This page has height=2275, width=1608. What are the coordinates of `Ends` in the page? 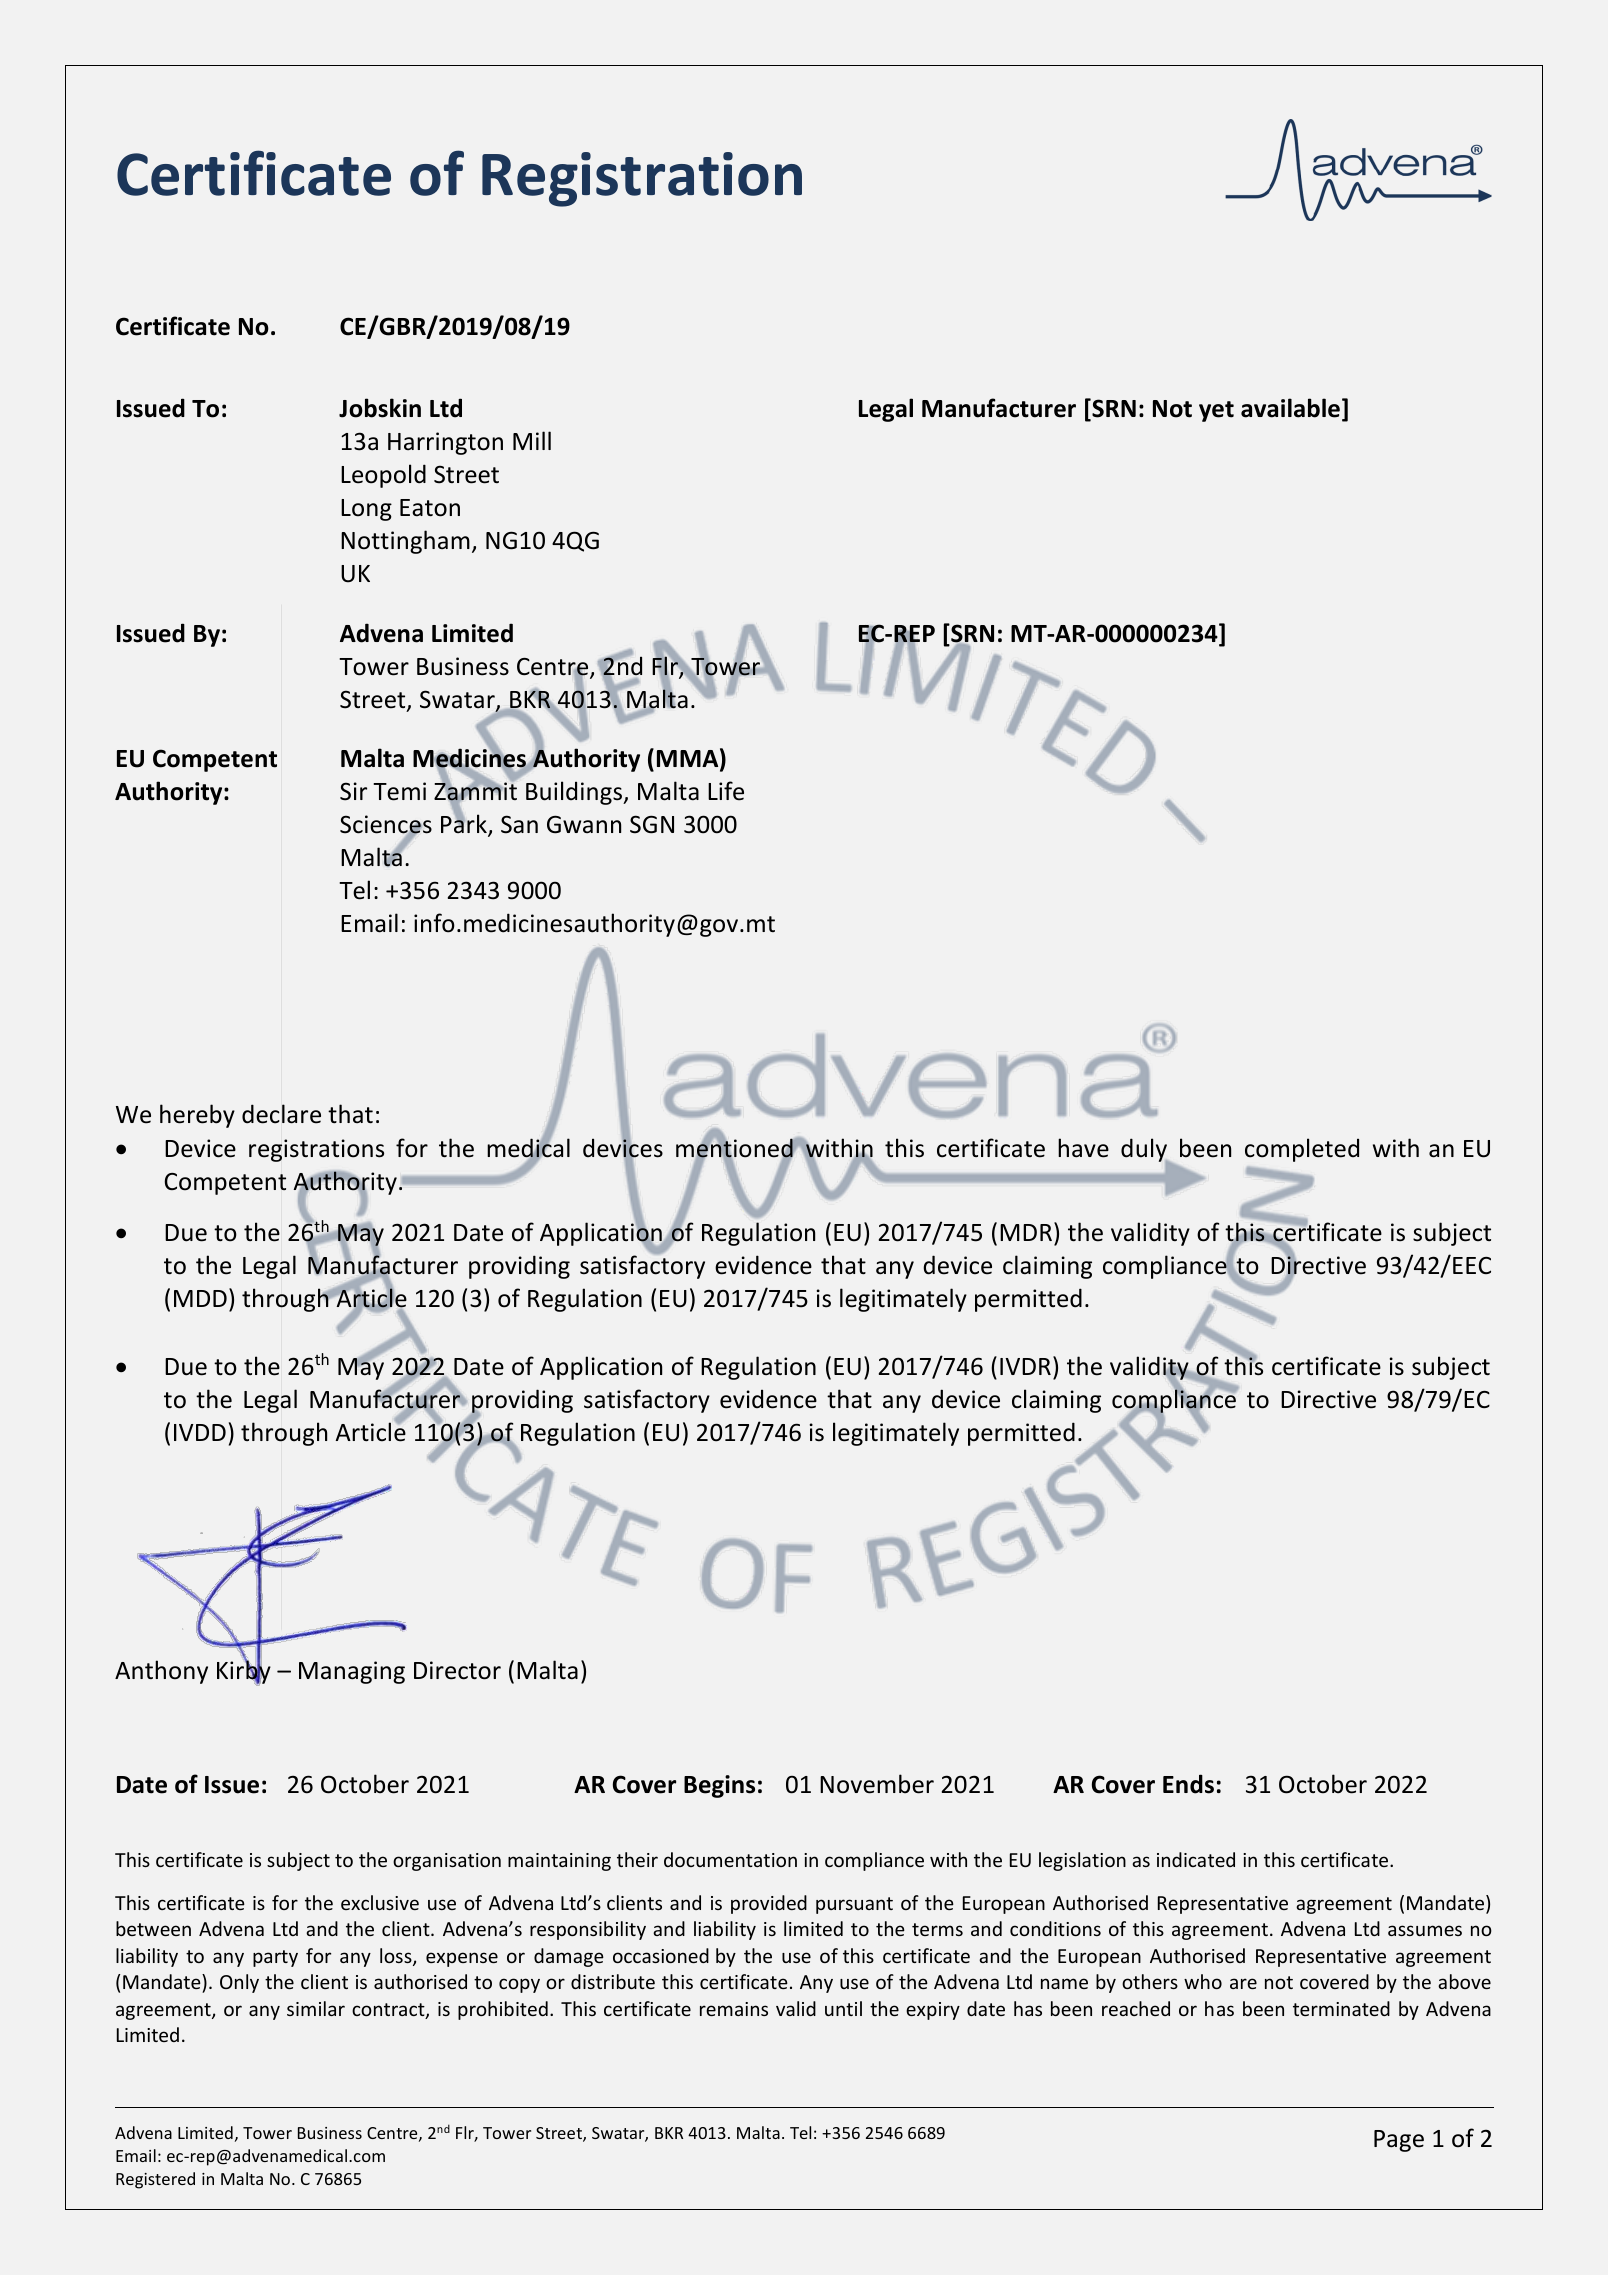 It's located at (1188, 1784).
